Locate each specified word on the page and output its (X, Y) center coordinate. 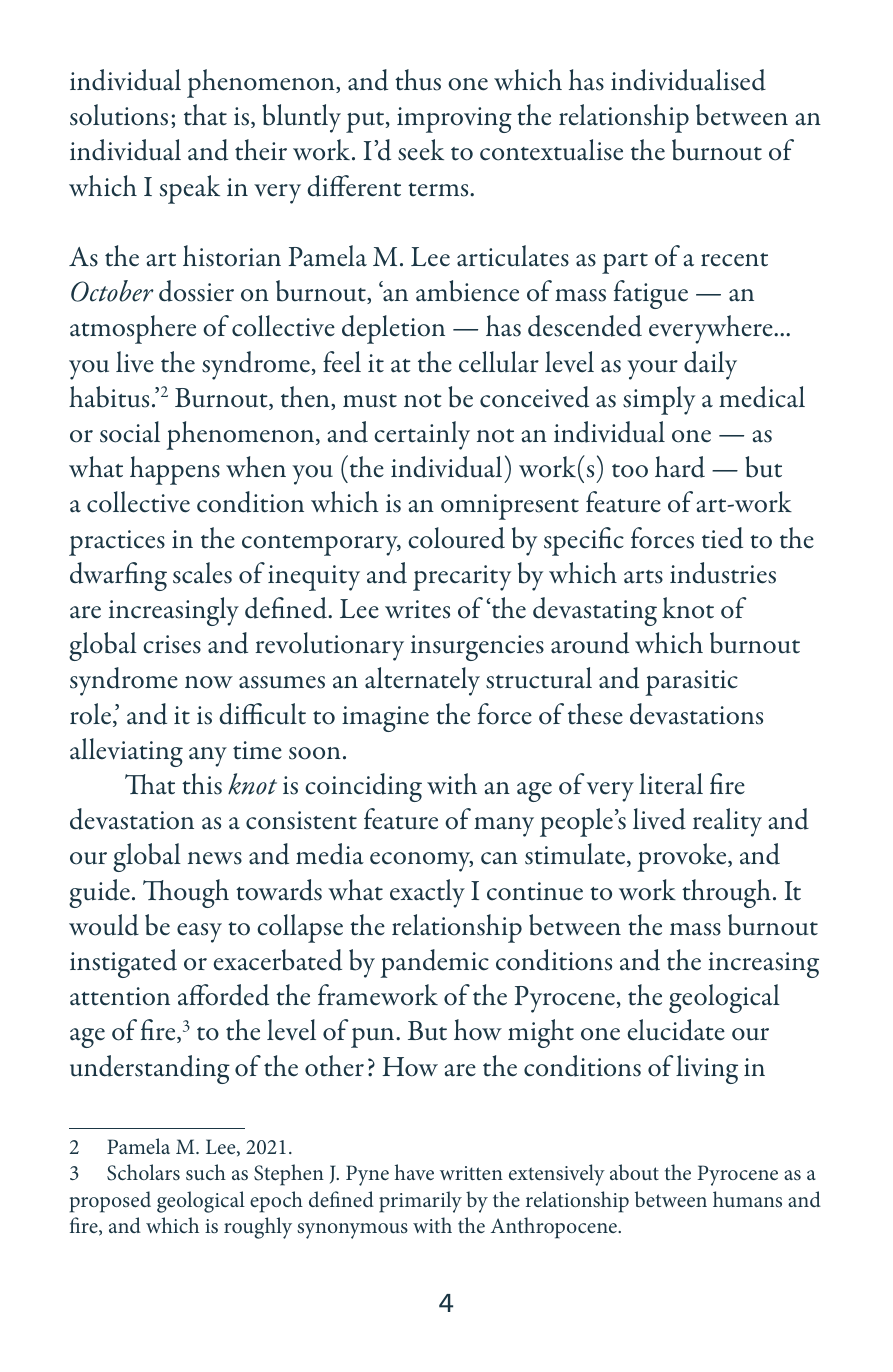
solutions (119, 115)
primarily (420, 1202)
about (634, 1172)
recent (734, 260)
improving (454, 120)
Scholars (143, 1172)
